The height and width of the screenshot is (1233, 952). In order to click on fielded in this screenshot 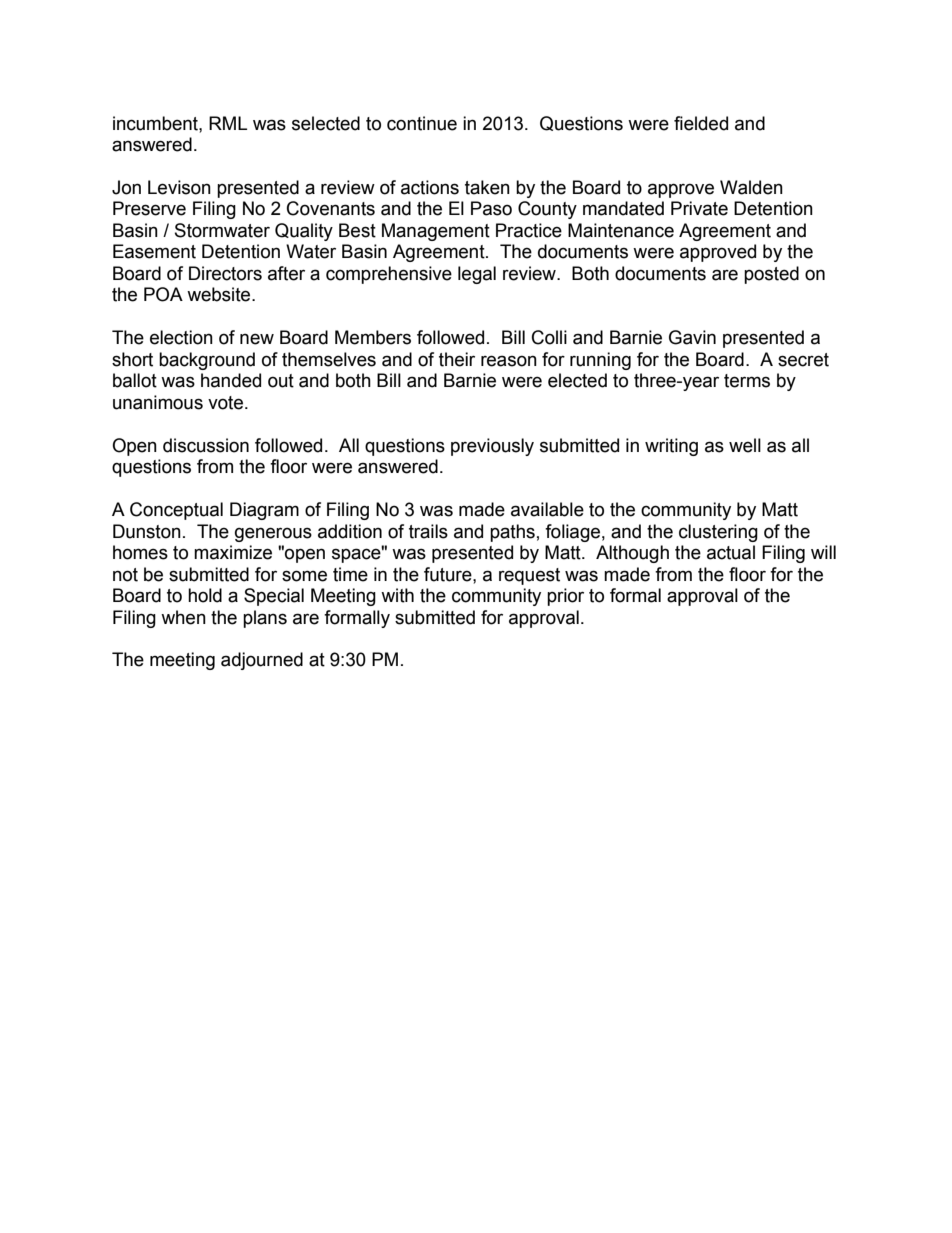, I will do `click(701, 123)`.
